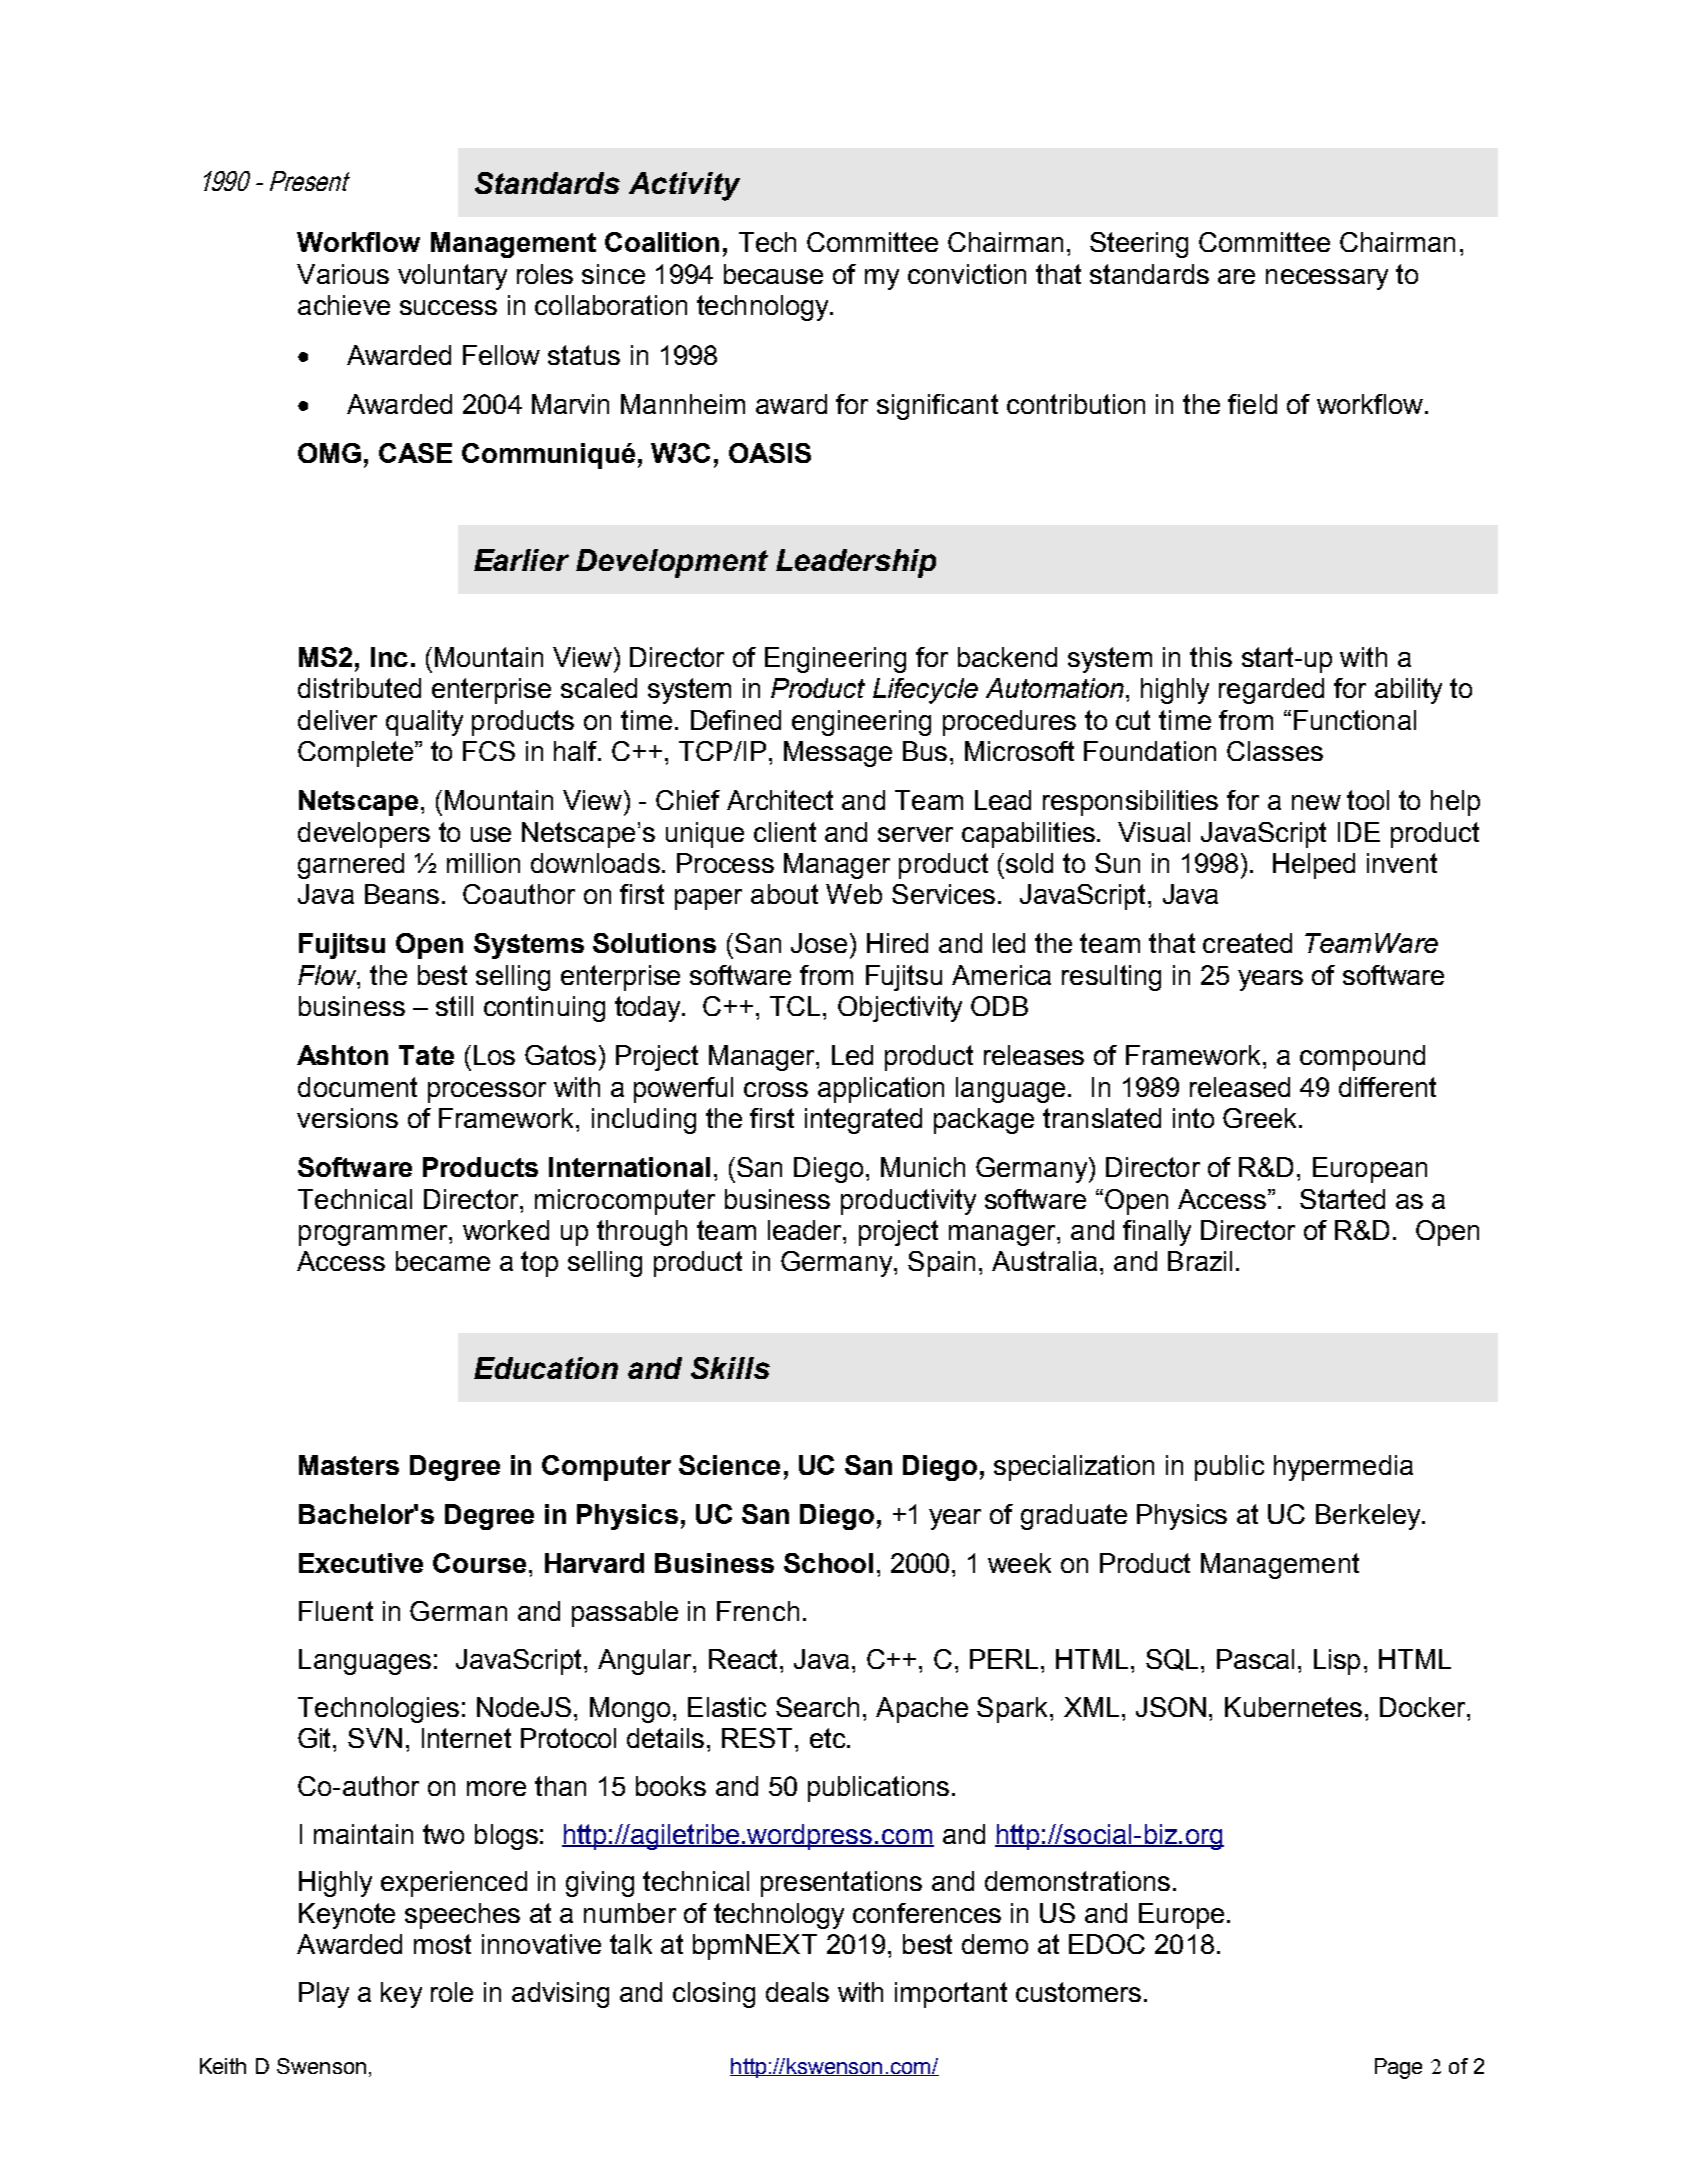 This screenshot has width=1683, height=2178. Describe the element at coordinates (1398, 2068) in the screenshot. I see `Page` at that location.
